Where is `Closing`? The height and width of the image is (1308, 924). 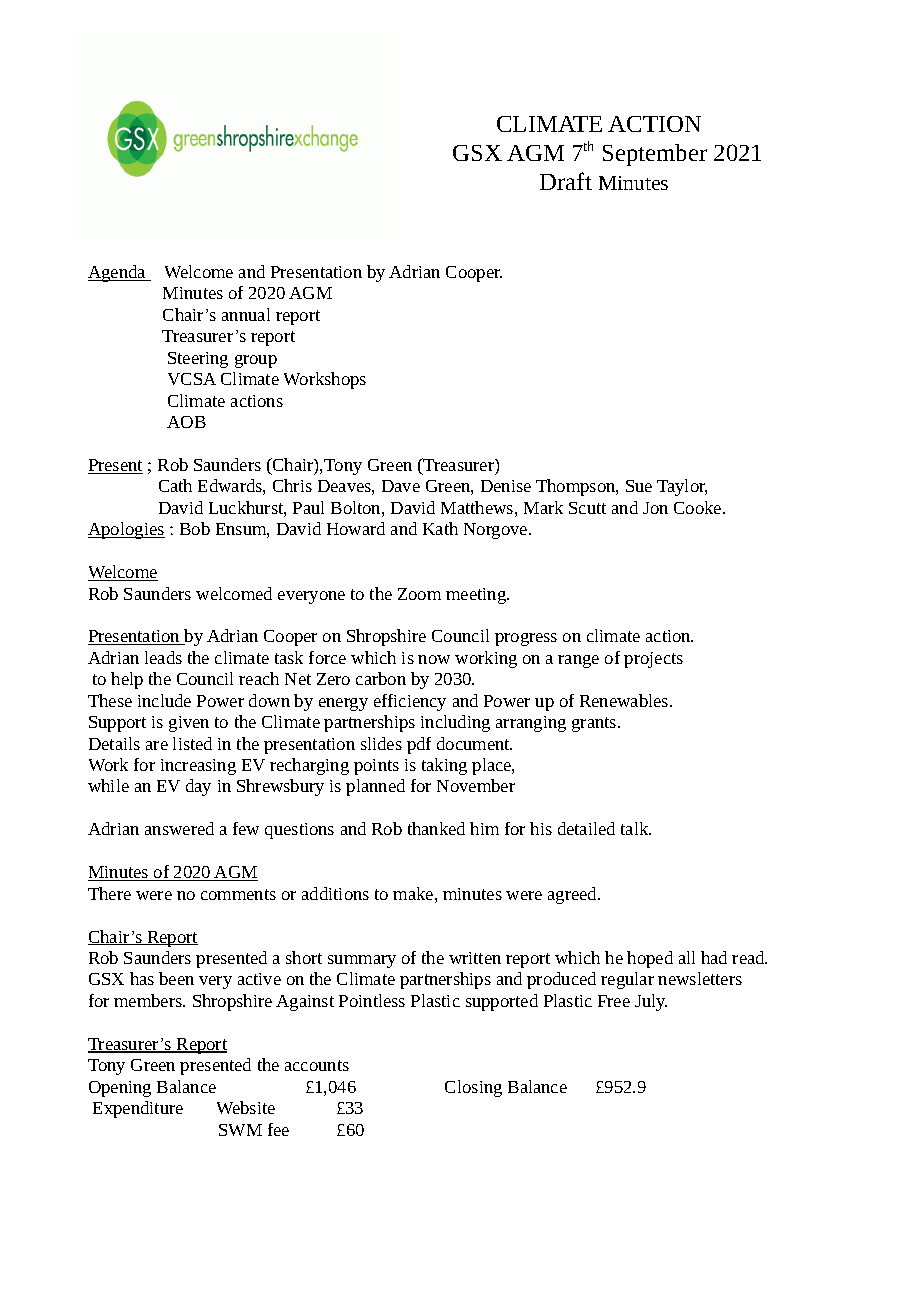 Closing is located at coordinates (473, 1088).
